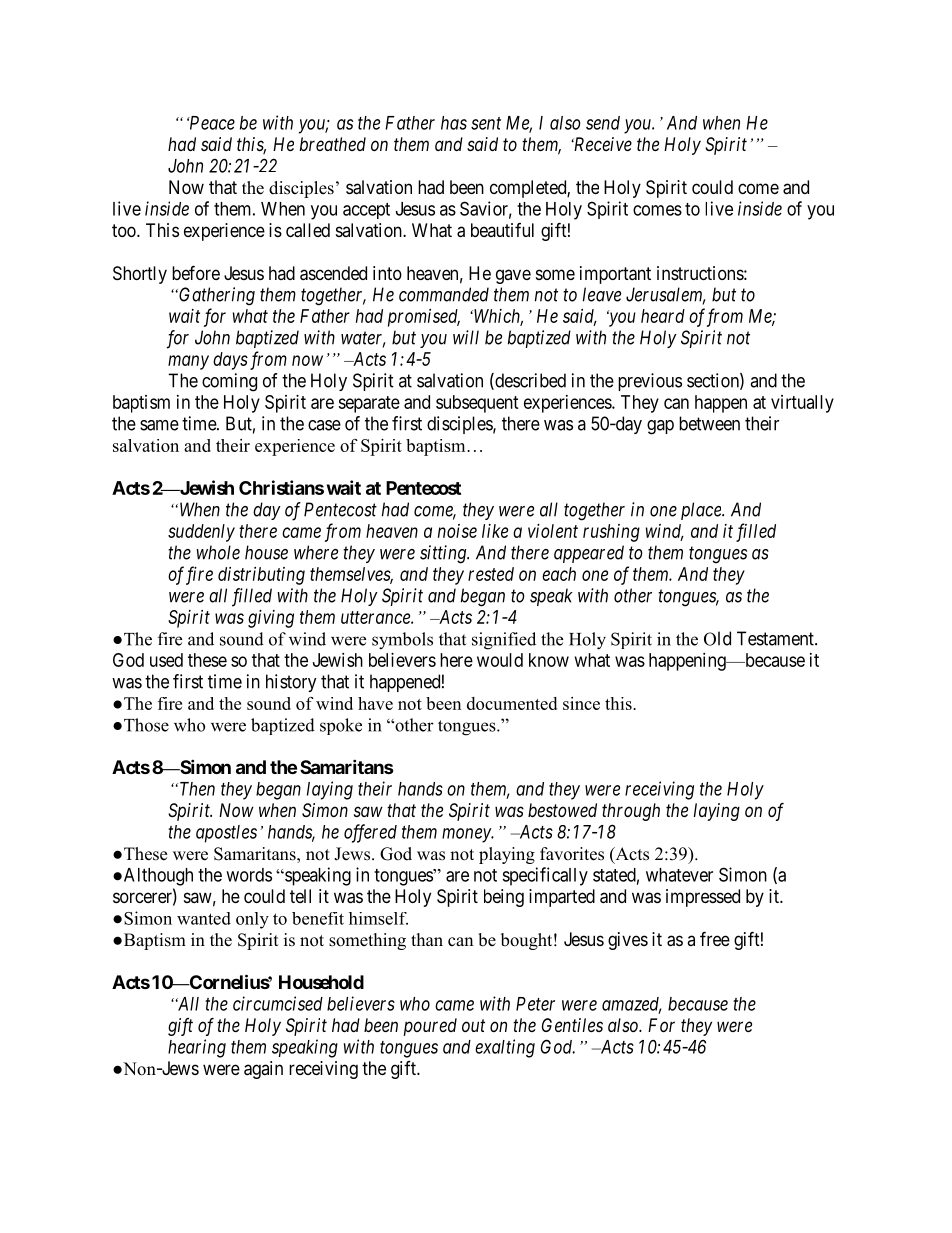  What do you see at coordinates (601, 144) in the document?
I see `Receive` at bounding box center [601, 144].
